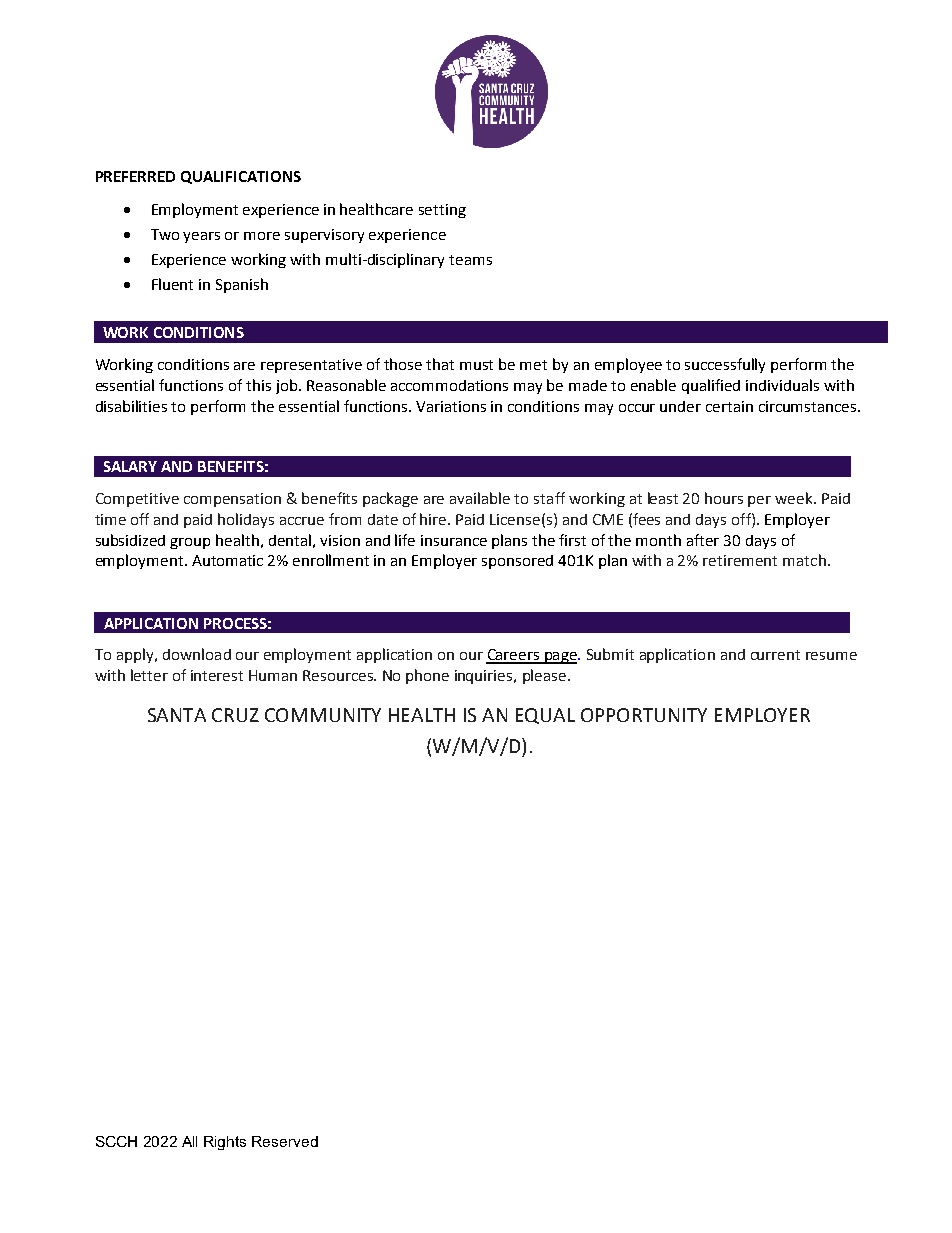 The width and height of the page is (952, 1233). Describe the element at coordinates (201, 237) in the page. I see `years` at that location.
